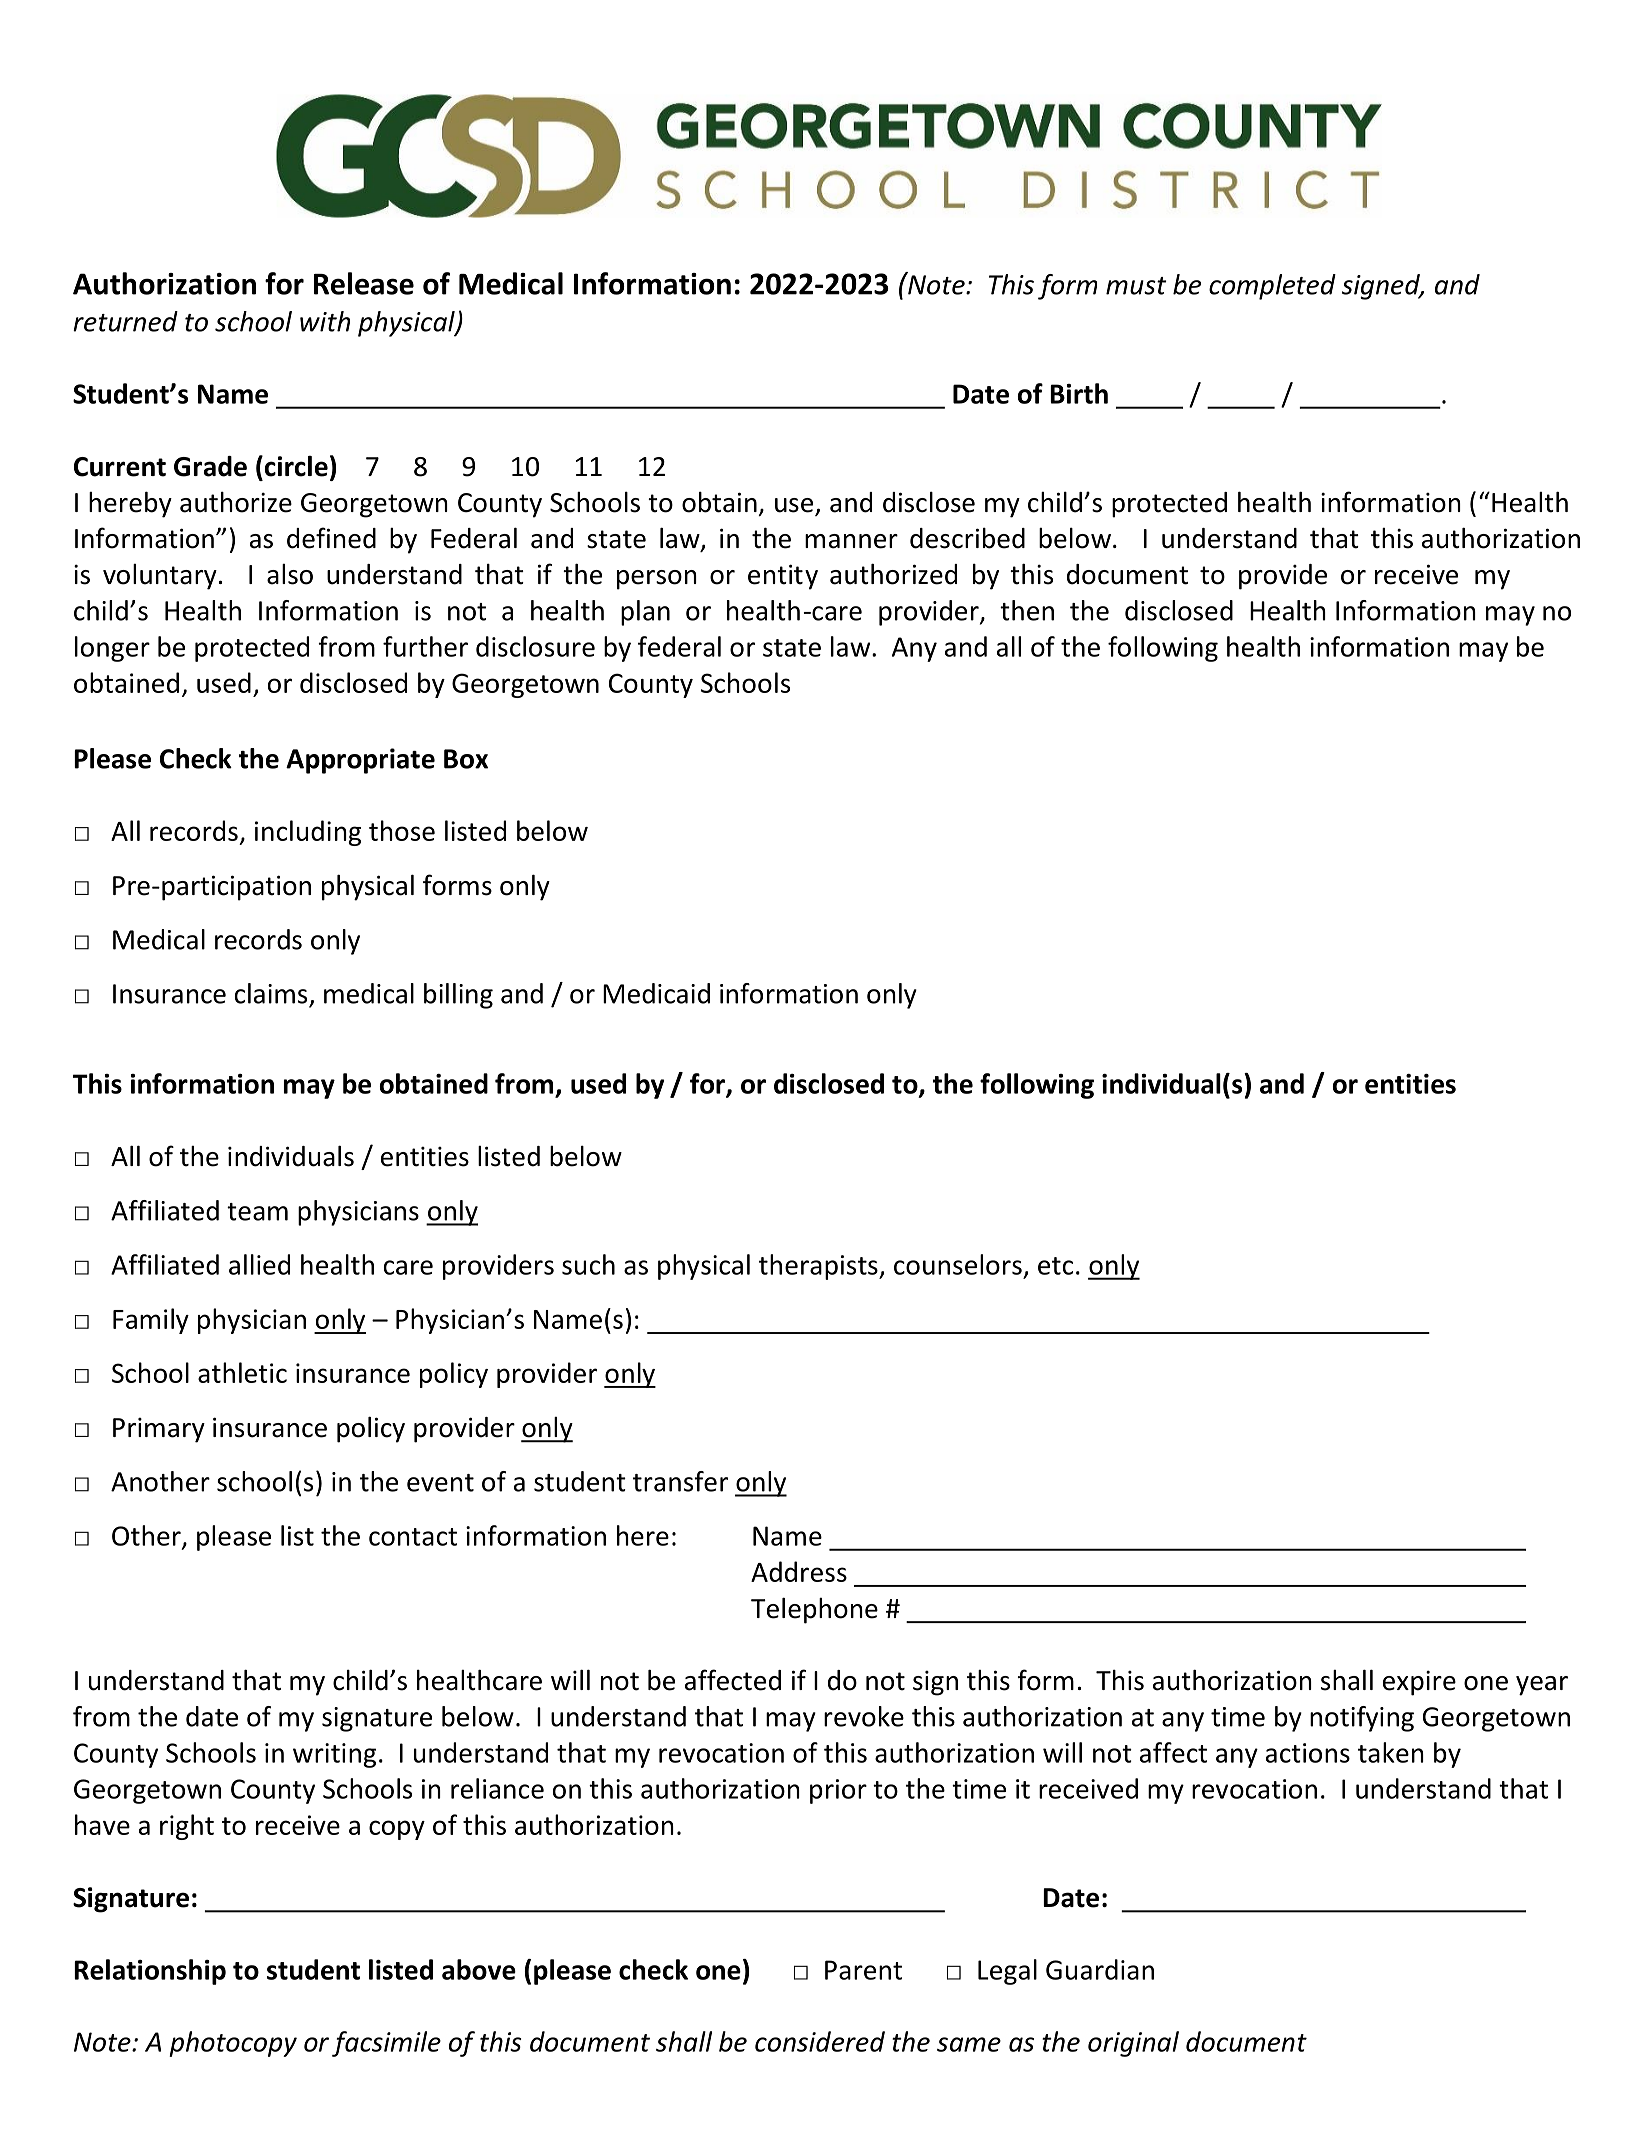 This image has width=1647, height=2132. Describe the element at coordinates (308, 833) in the image. I see `including` at that location.
